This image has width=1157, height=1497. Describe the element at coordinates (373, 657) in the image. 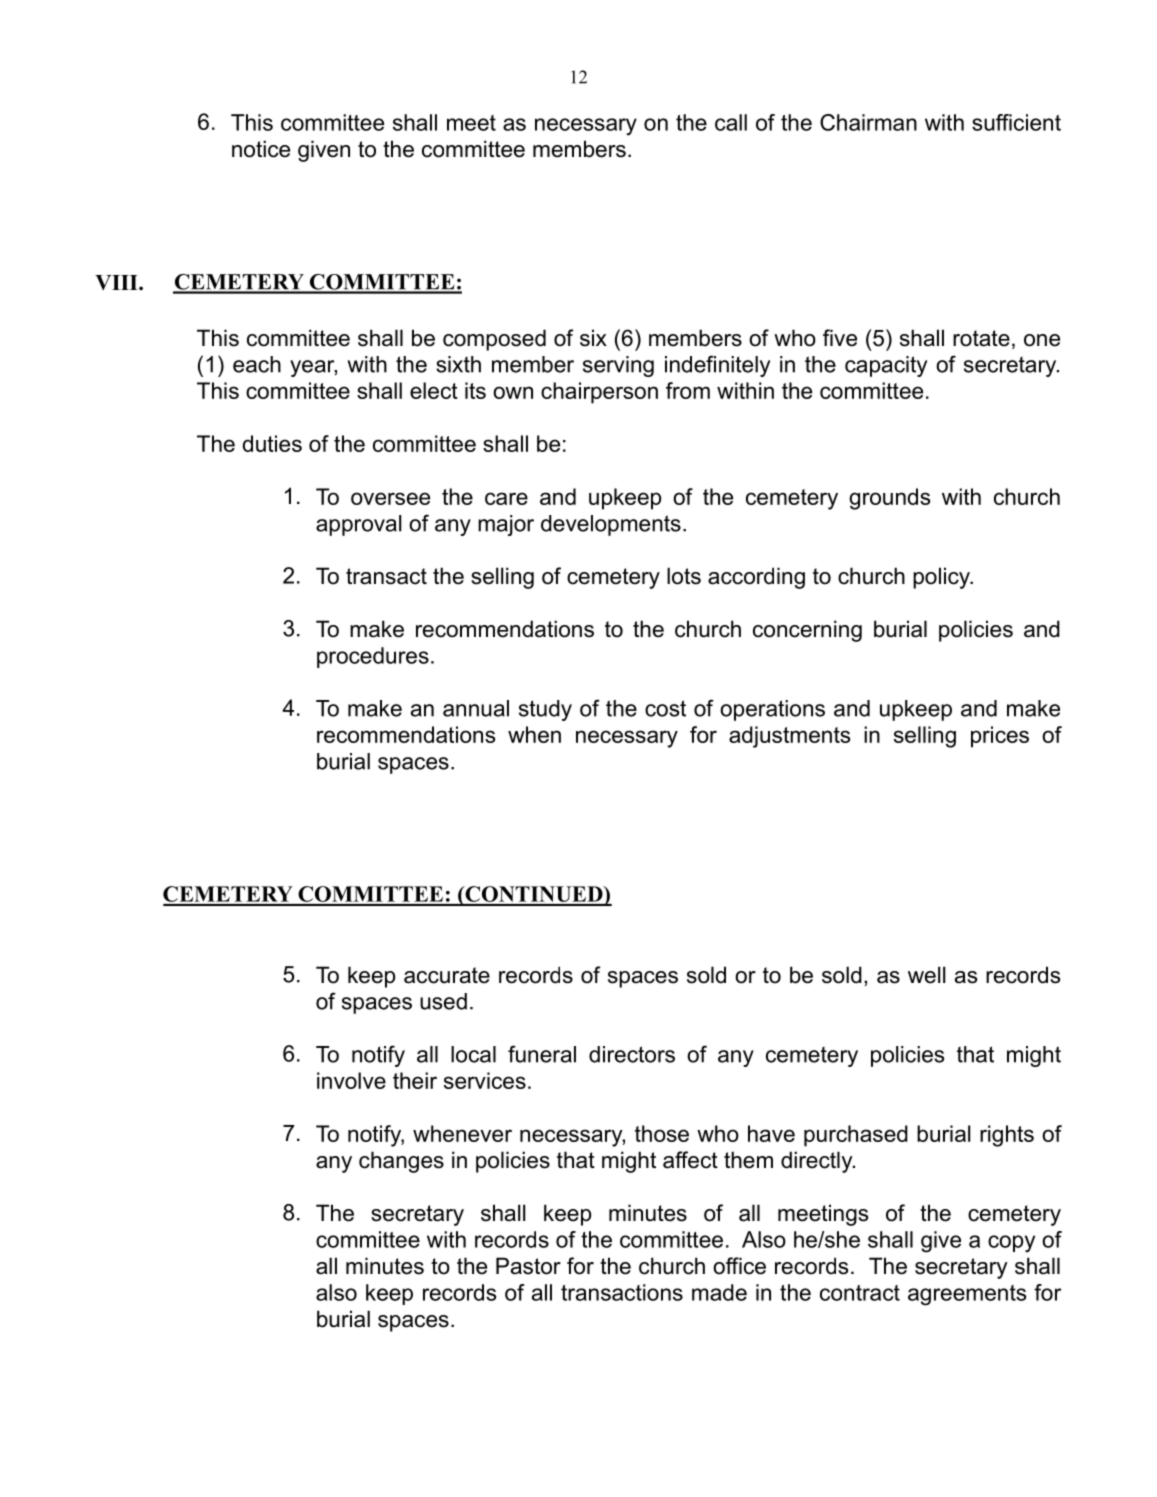

I see `procedures` at that location.
